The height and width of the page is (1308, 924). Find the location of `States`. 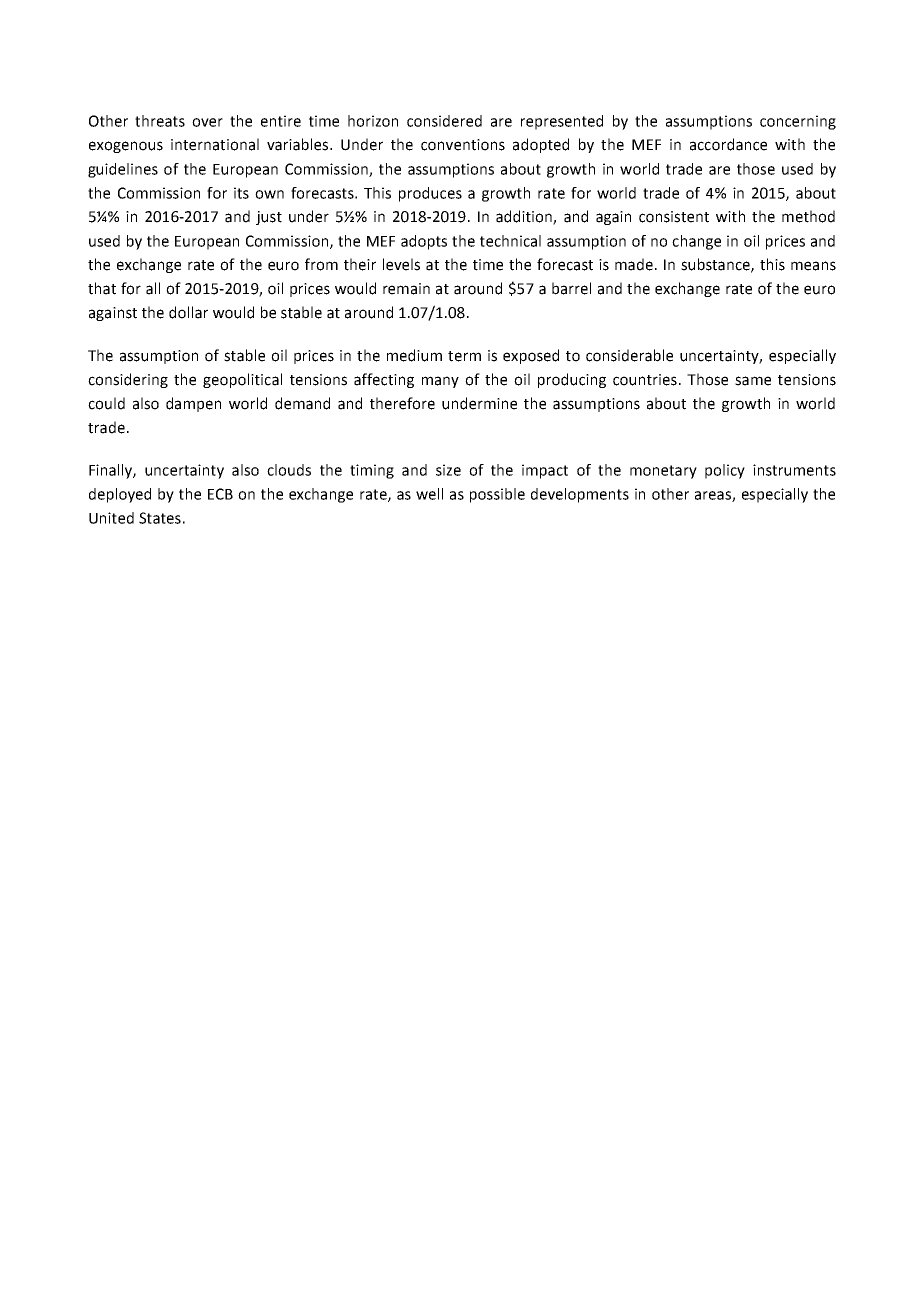

States is located at coordinates (160, 518).
